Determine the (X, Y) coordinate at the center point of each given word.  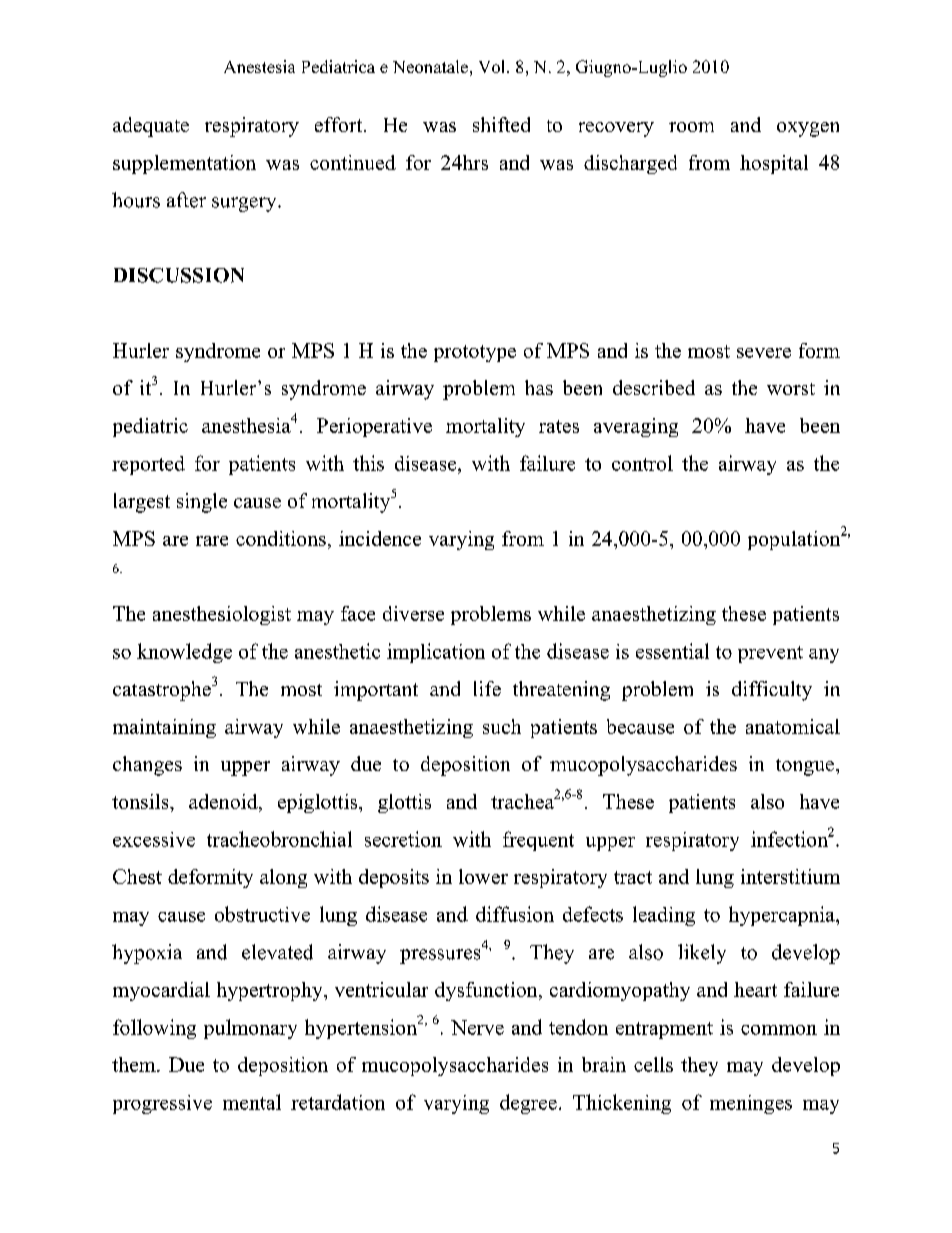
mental (252, 1102)
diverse (413, 613)
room (691, 127)
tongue (806, 767)
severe (764, 353)
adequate (151, 127)
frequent (538, 841)
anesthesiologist (222, 615)
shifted (501, 124)
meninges (751, 1104)
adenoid (224, 801)
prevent (770, 654)
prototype (475, 353)
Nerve (477, 1027)
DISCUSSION (179, 275)
